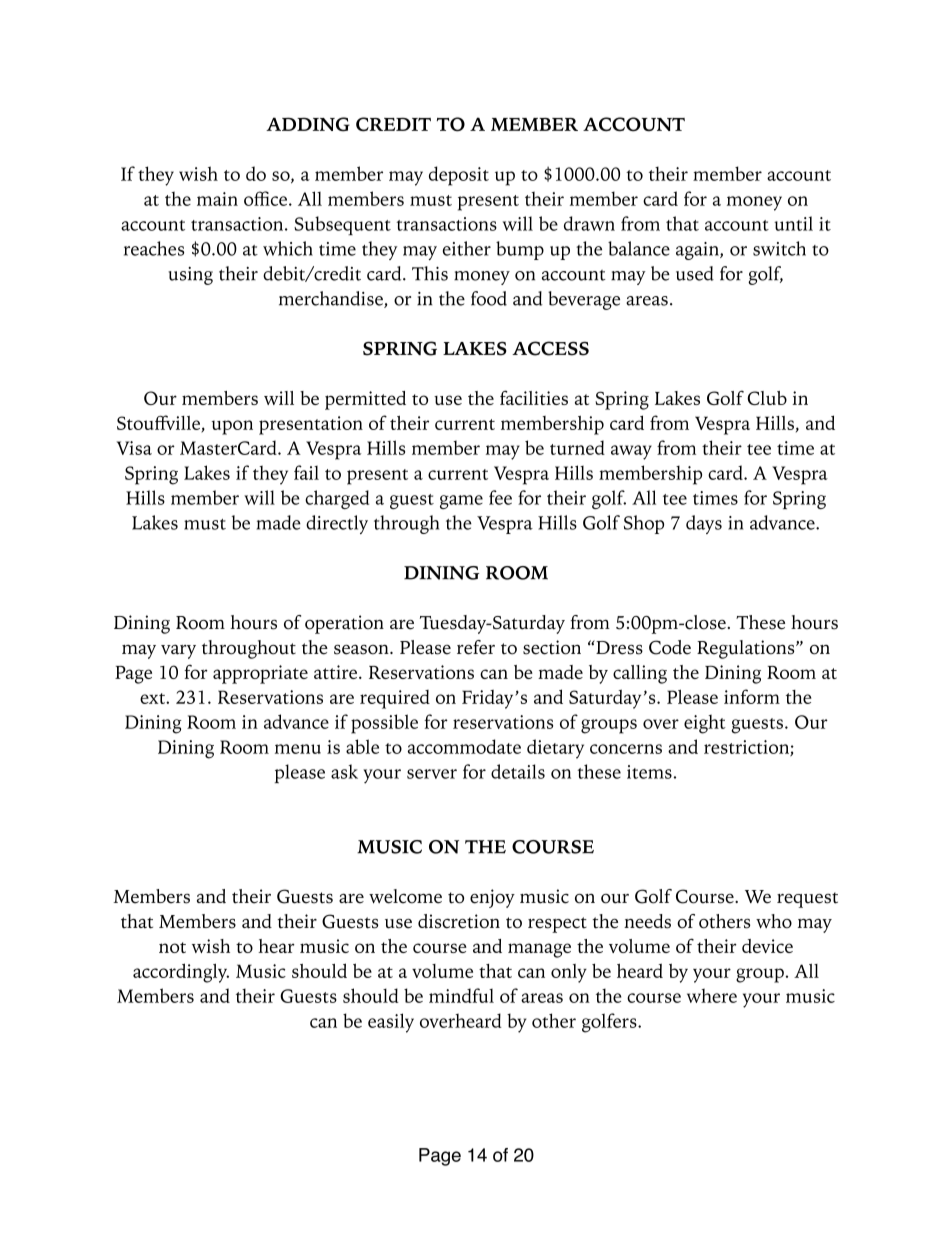 The width and height of the document is (952, 1233). What do you see at coordinates (767, 398) in the document?
I see `Club` at bounding box center [767, 398].
